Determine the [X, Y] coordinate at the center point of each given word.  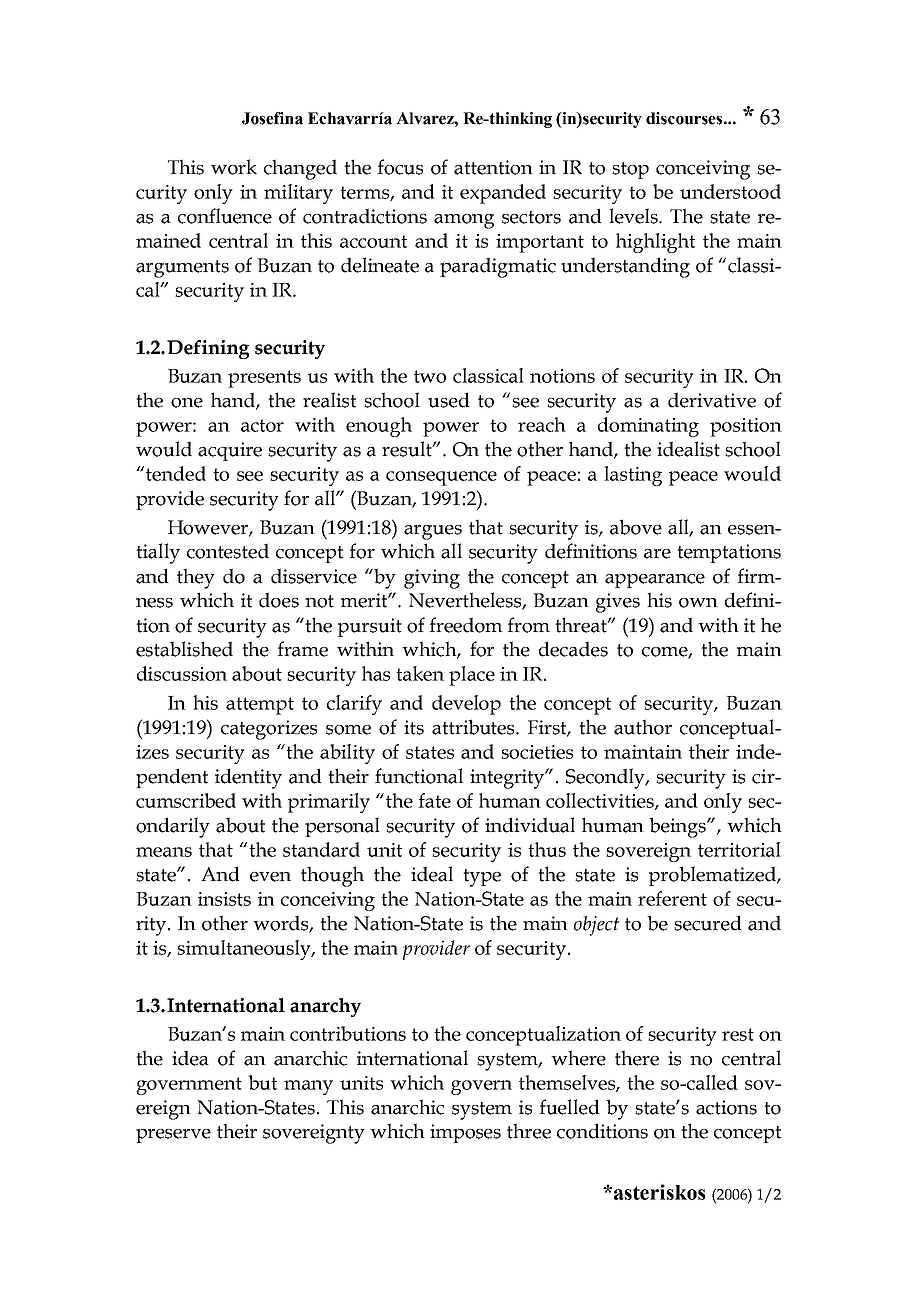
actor [262, 425]
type [482, 878]
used [449, 400]
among [464, 221]
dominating [648, 427]
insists [224, 899]
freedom [466, 625]
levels [634, 216]
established [184, 649]
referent [672, 898]
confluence [225, 216]
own [698, 603]
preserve [173, 1136]
